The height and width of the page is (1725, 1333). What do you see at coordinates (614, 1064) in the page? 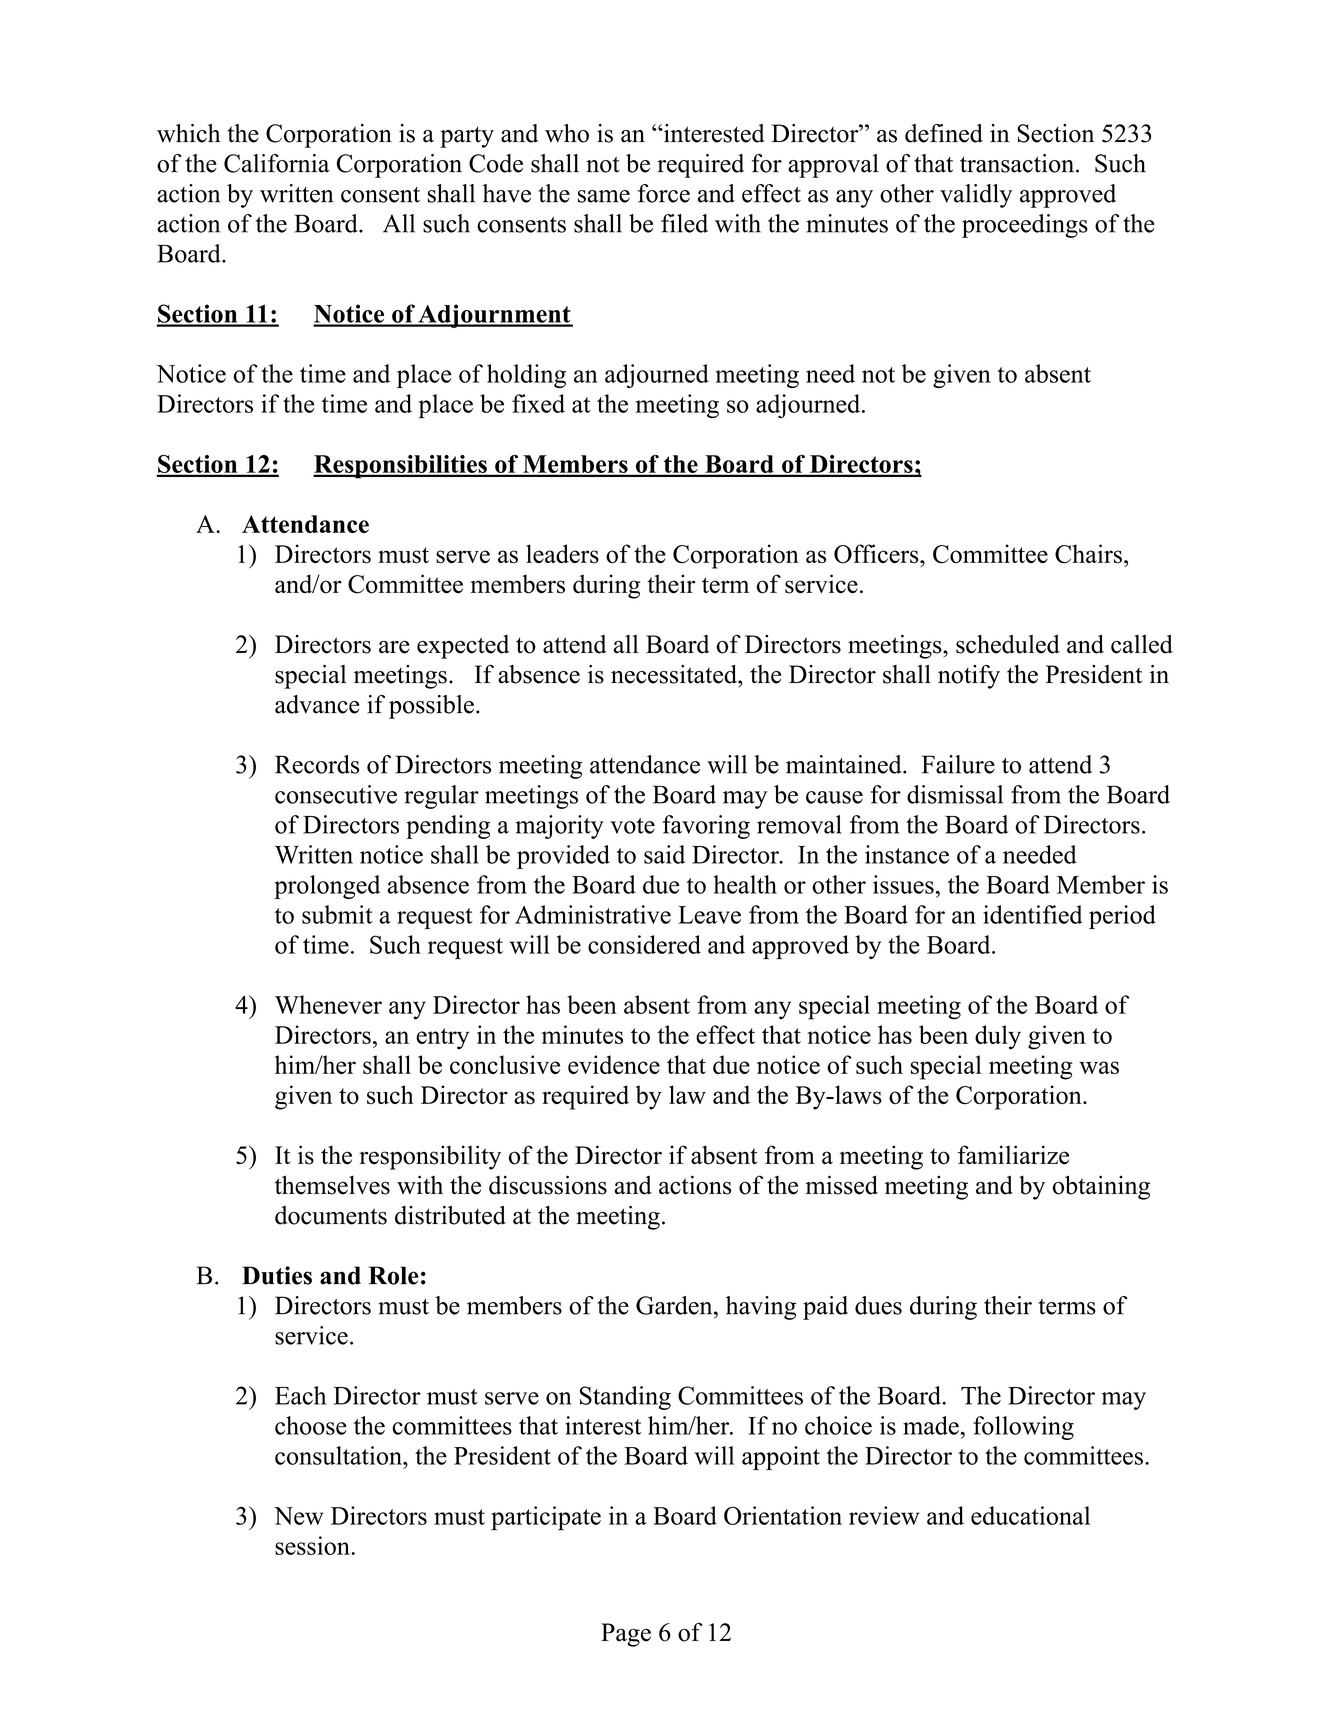
I see `evidence` at bounding box center [614, 1064].
